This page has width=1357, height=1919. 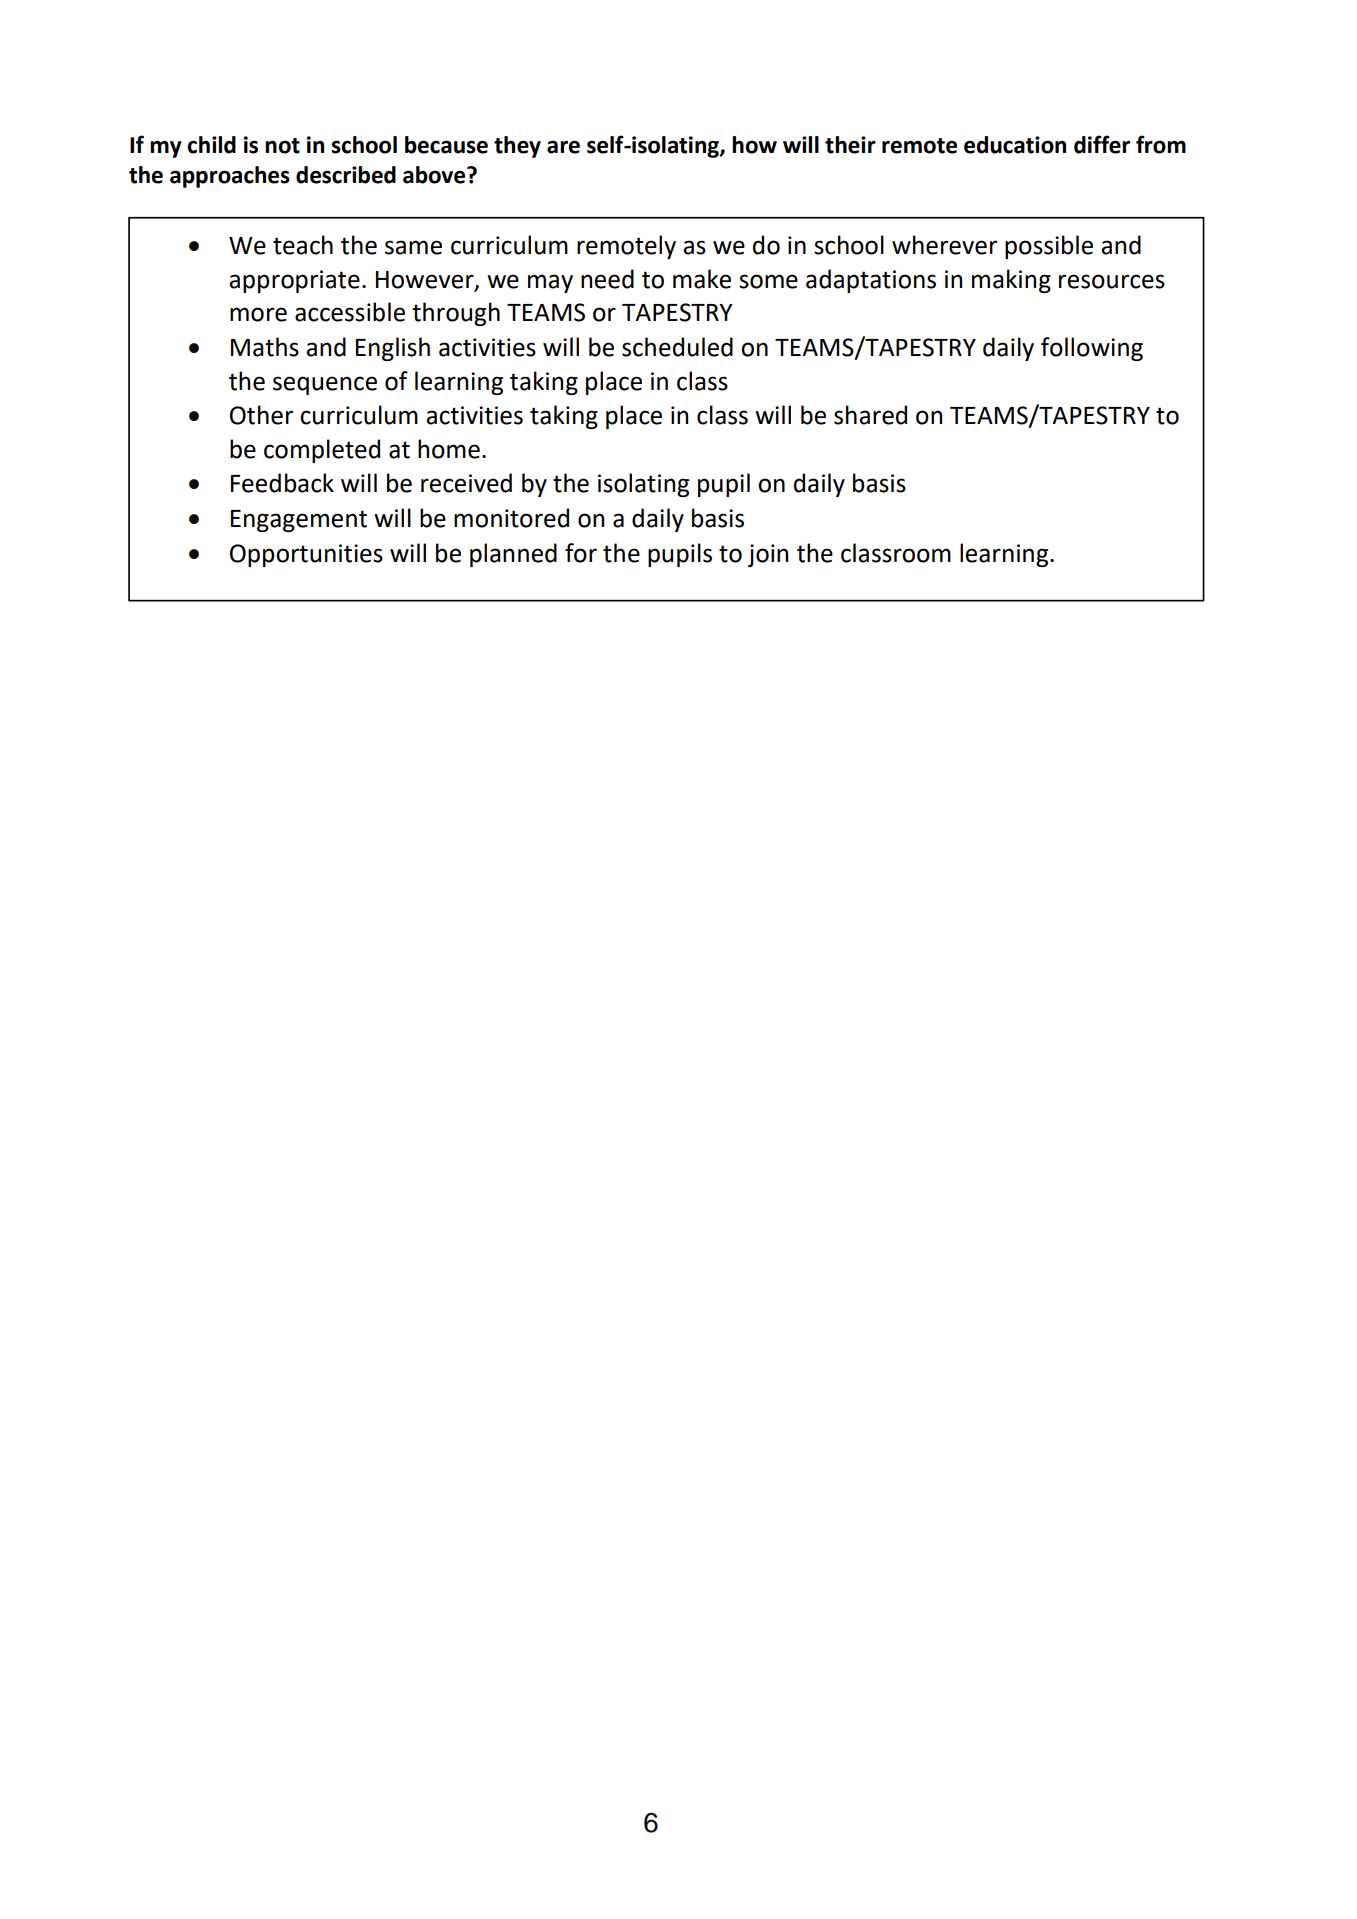 What do you see at coordinates (1015, 145) in the page?
I see `education` at bounding box center [1015, 145].
